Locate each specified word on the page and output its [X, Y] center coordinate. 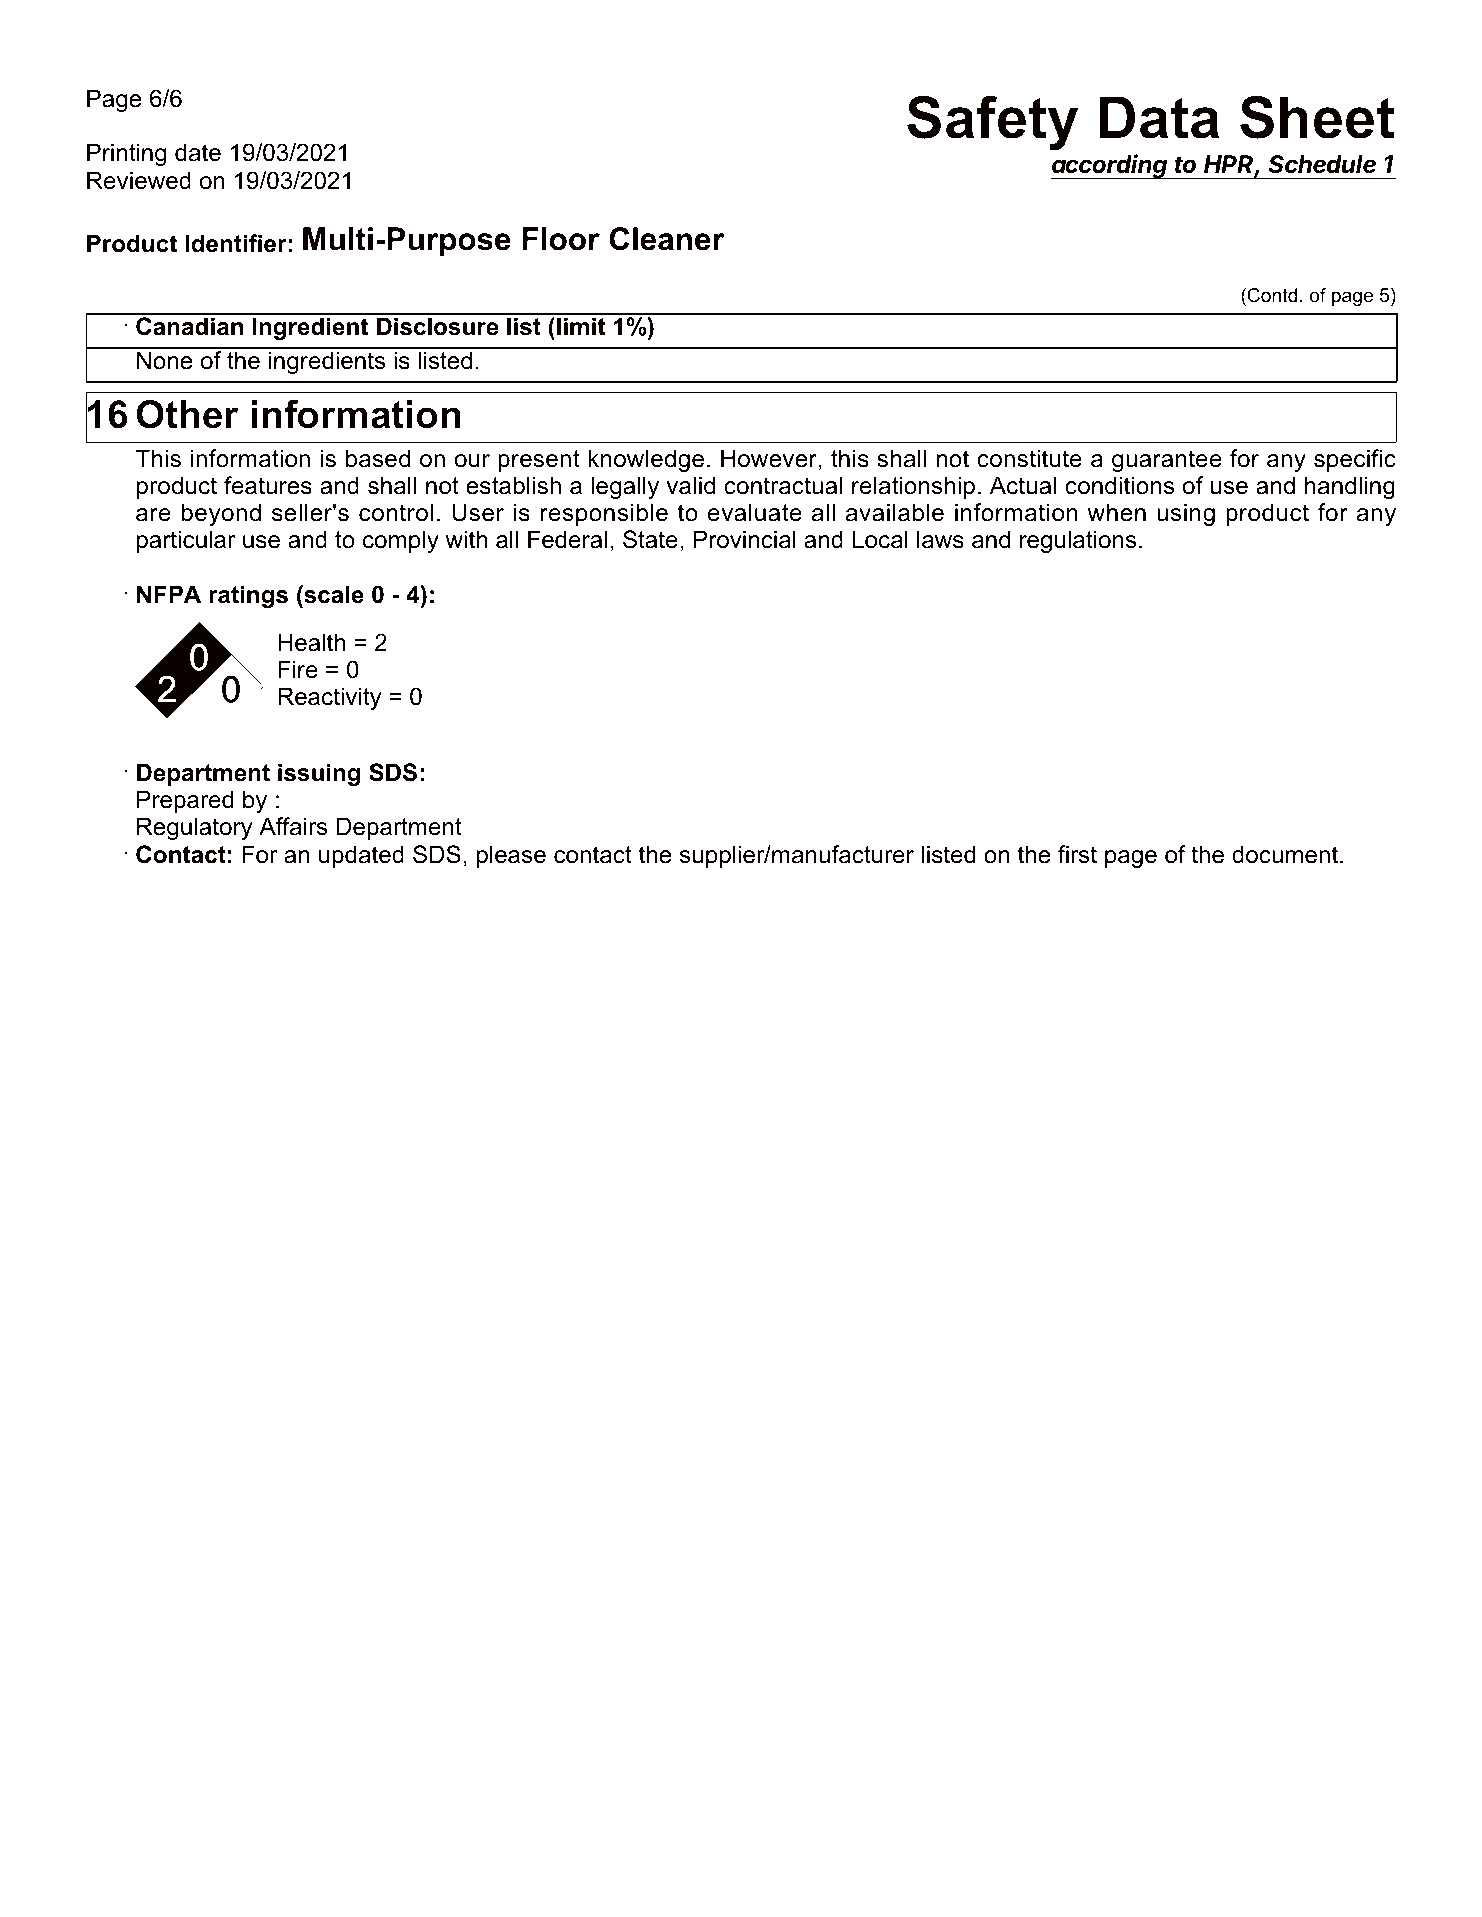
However [770, 459]
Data [1159, 117]
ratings [248, 596]
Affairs [293, 826]
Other [187, 414]
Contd [1271, 296]
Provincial [745, 539]
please [511, 856]
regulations [1078, 541]
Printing [126, 154]
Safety [992, 123]
